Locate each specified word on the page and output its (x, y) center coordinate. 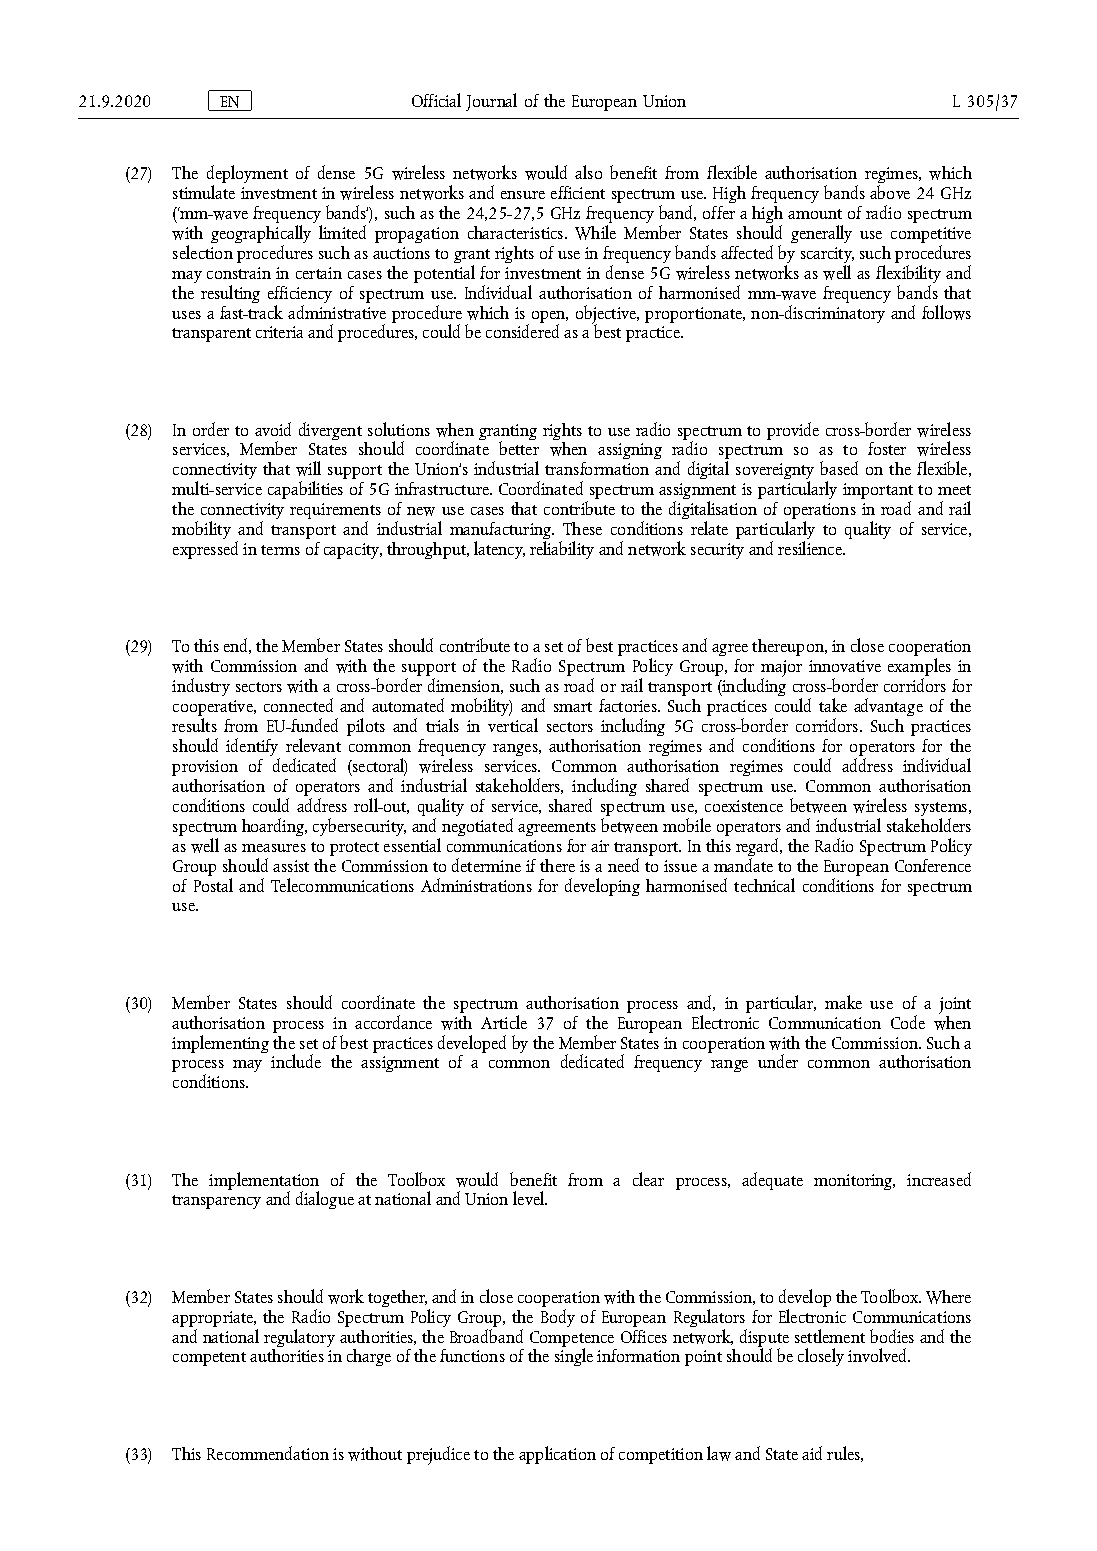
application (557, 1455)
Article (504, 1022)
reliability (562, 550)
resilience (811, 548)
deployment (247, 175)
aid (812, 1453)
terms (280, 550)
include (296, 1061)
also (588, 172)
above (890, 192)
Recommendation (268, 1453)
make (843, 1002)
